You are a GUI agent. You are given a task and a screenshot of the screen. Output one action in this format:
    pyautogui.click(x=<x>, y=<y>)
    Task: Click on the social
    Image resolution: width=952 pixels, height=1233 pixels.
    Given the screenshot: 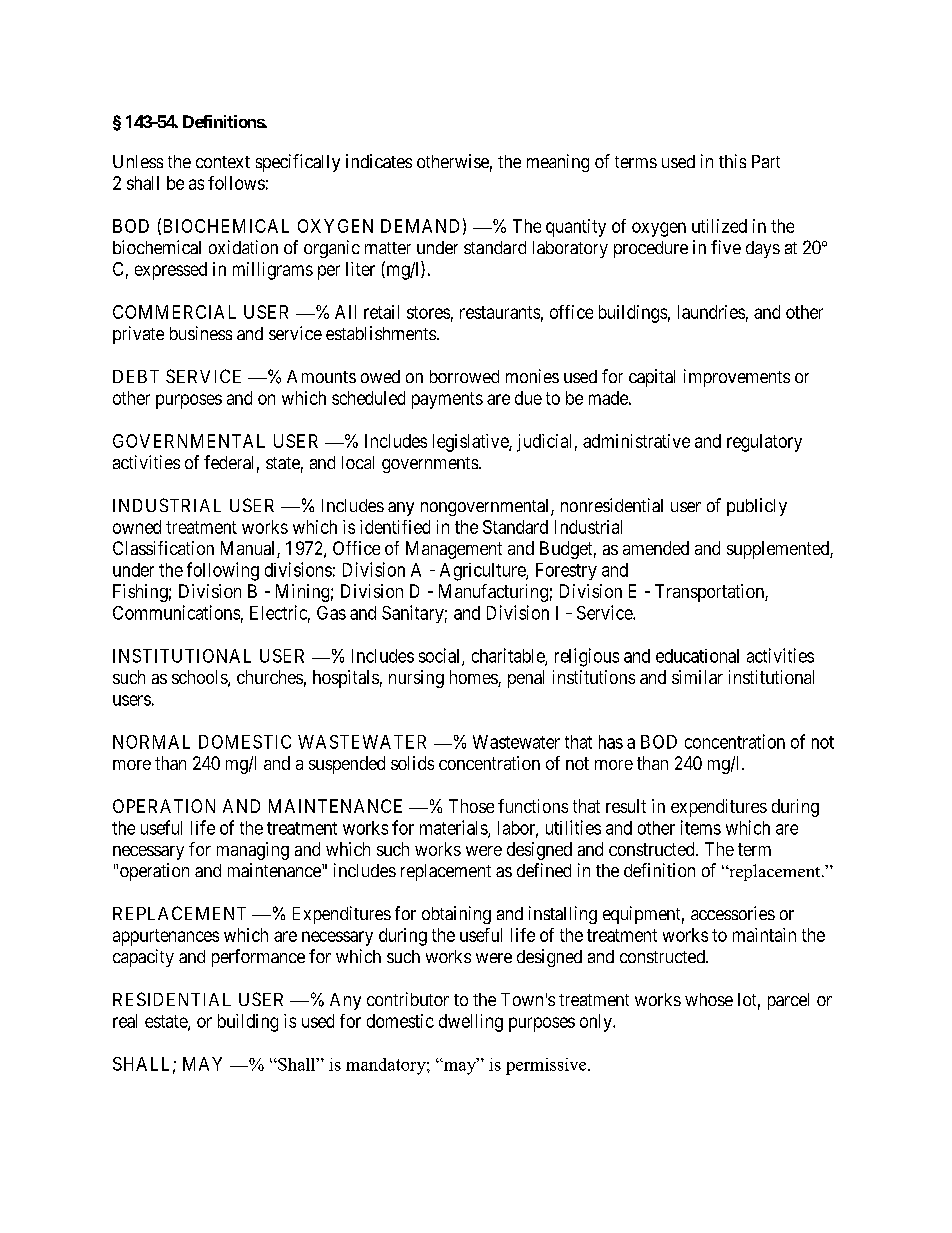 What is the action you would take?
    pyautogui.click(x=441, y=656)
